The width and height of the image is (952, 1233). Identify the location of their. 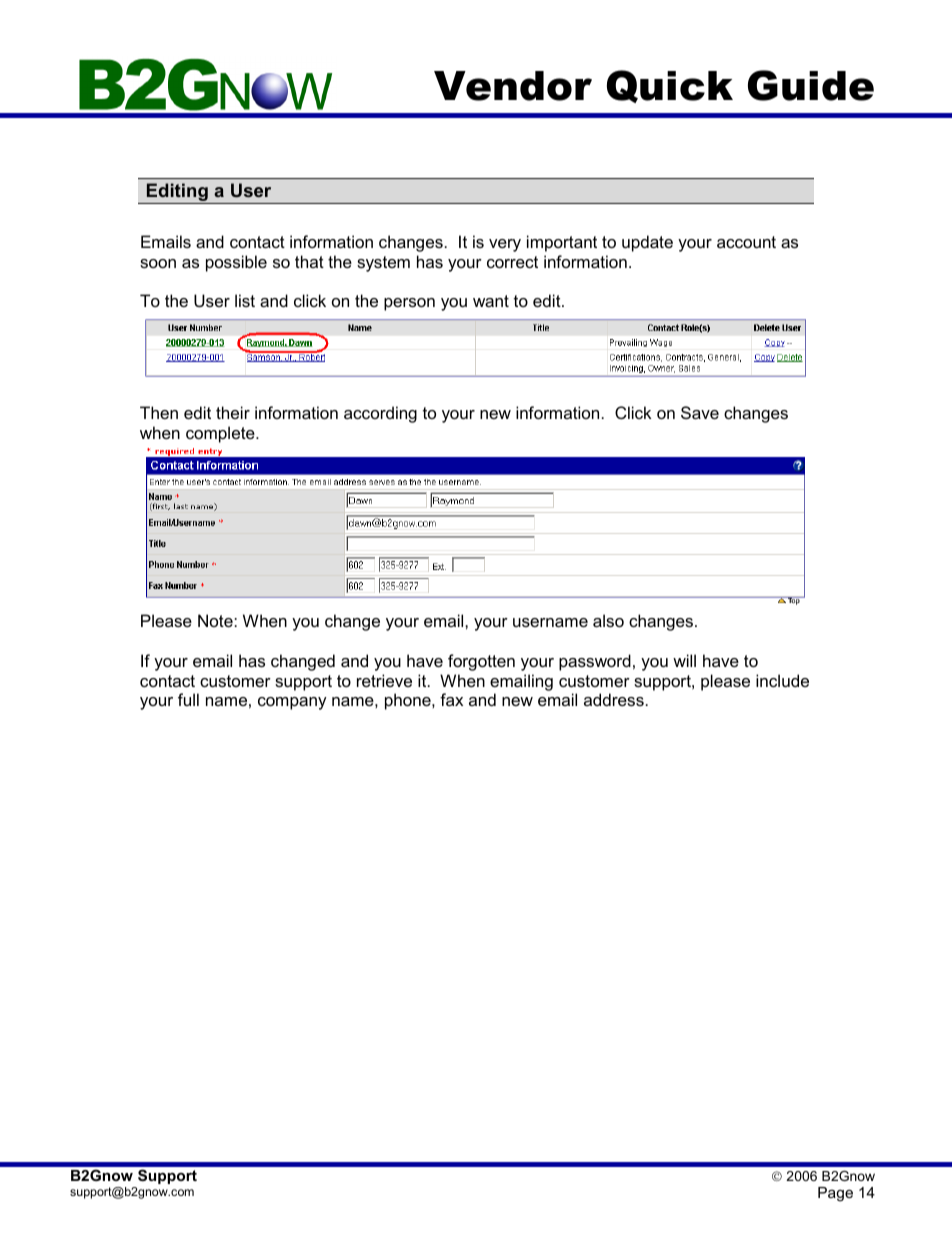
(233, 412).
